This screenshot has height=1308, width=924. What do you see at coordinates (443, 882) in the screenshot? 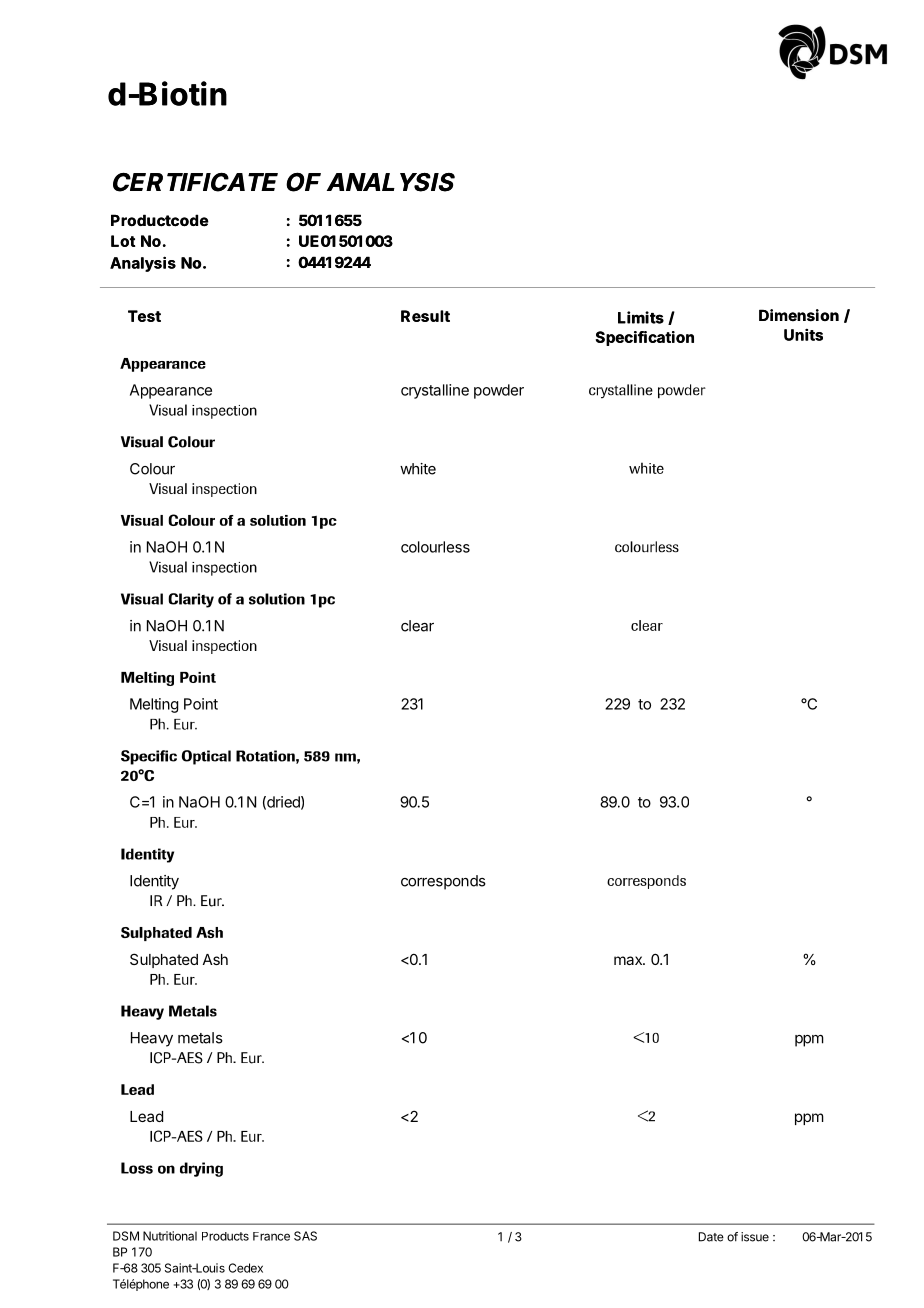
I see `corresponds` at bounding box center [443, 882].
